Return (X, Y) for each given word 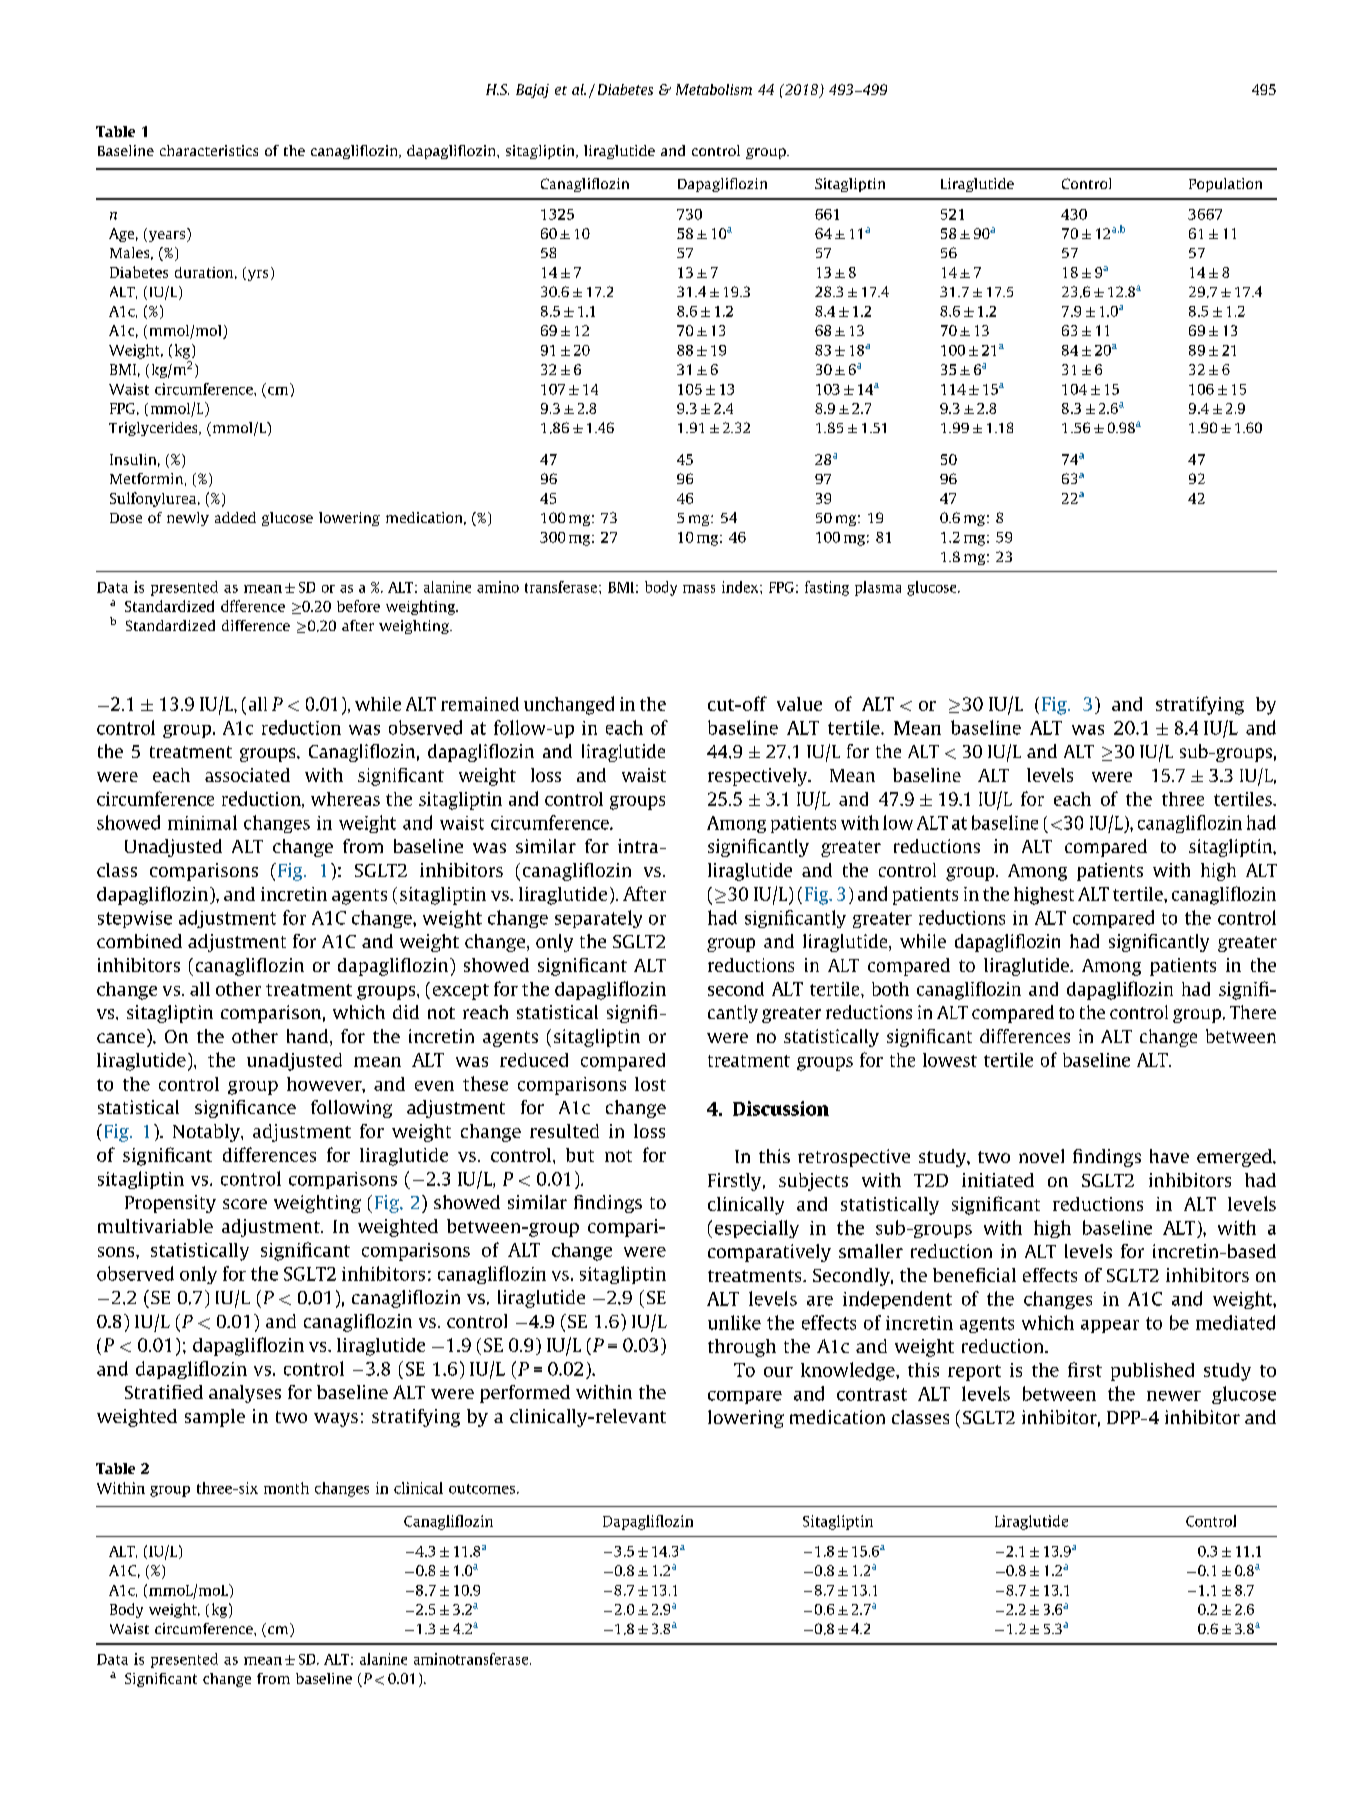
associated (247, 775)
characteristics (209, 150)
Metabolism (714, 89)
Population (1225, 185)
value (799, 704)
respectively (759, 777)
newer (1174, 1396)
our (778, 1372)
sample (215, 1418)
